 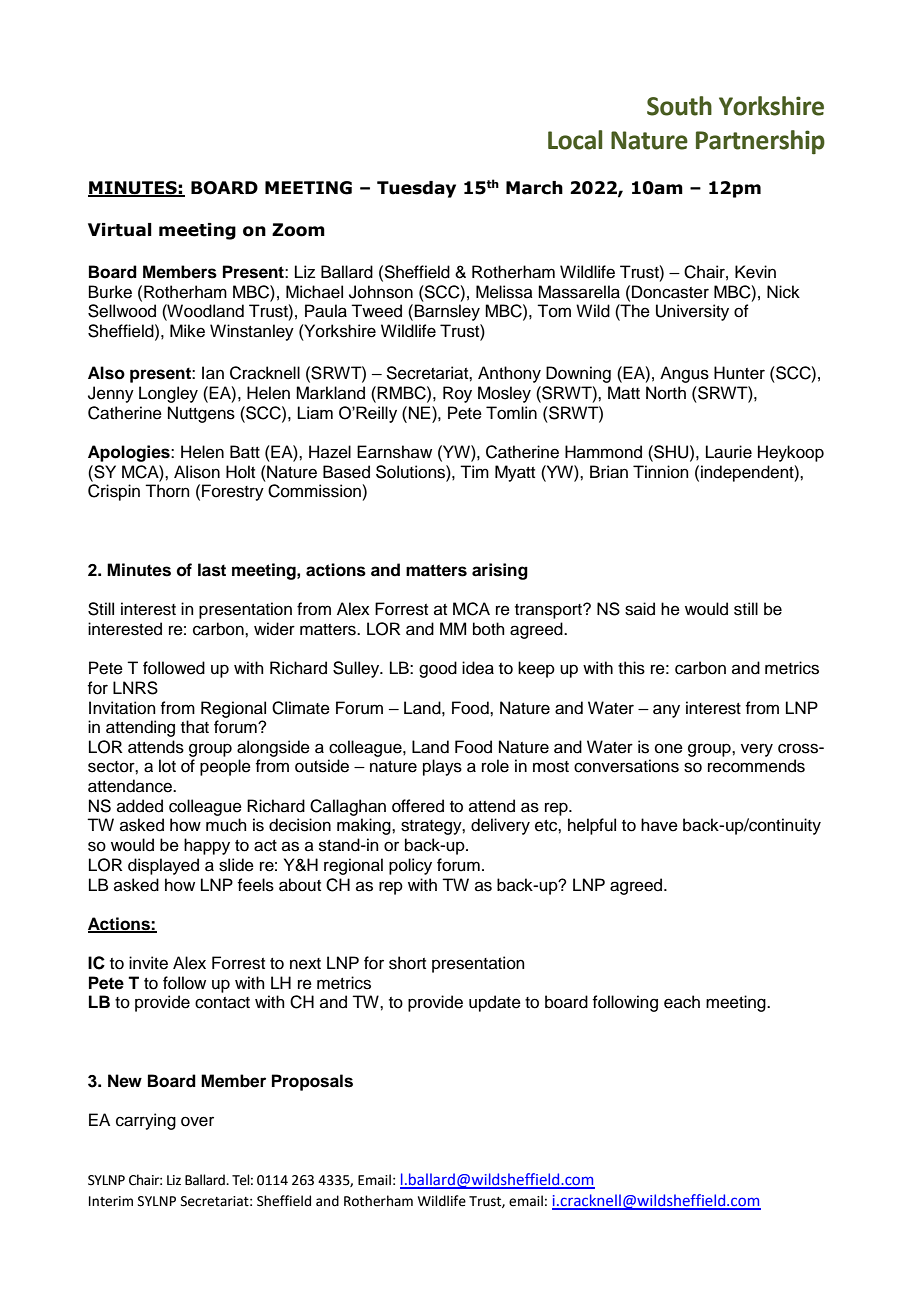 What do you see at coordinates (679, 106) in the document?
I see `South` at bounding box center [679, 106].
